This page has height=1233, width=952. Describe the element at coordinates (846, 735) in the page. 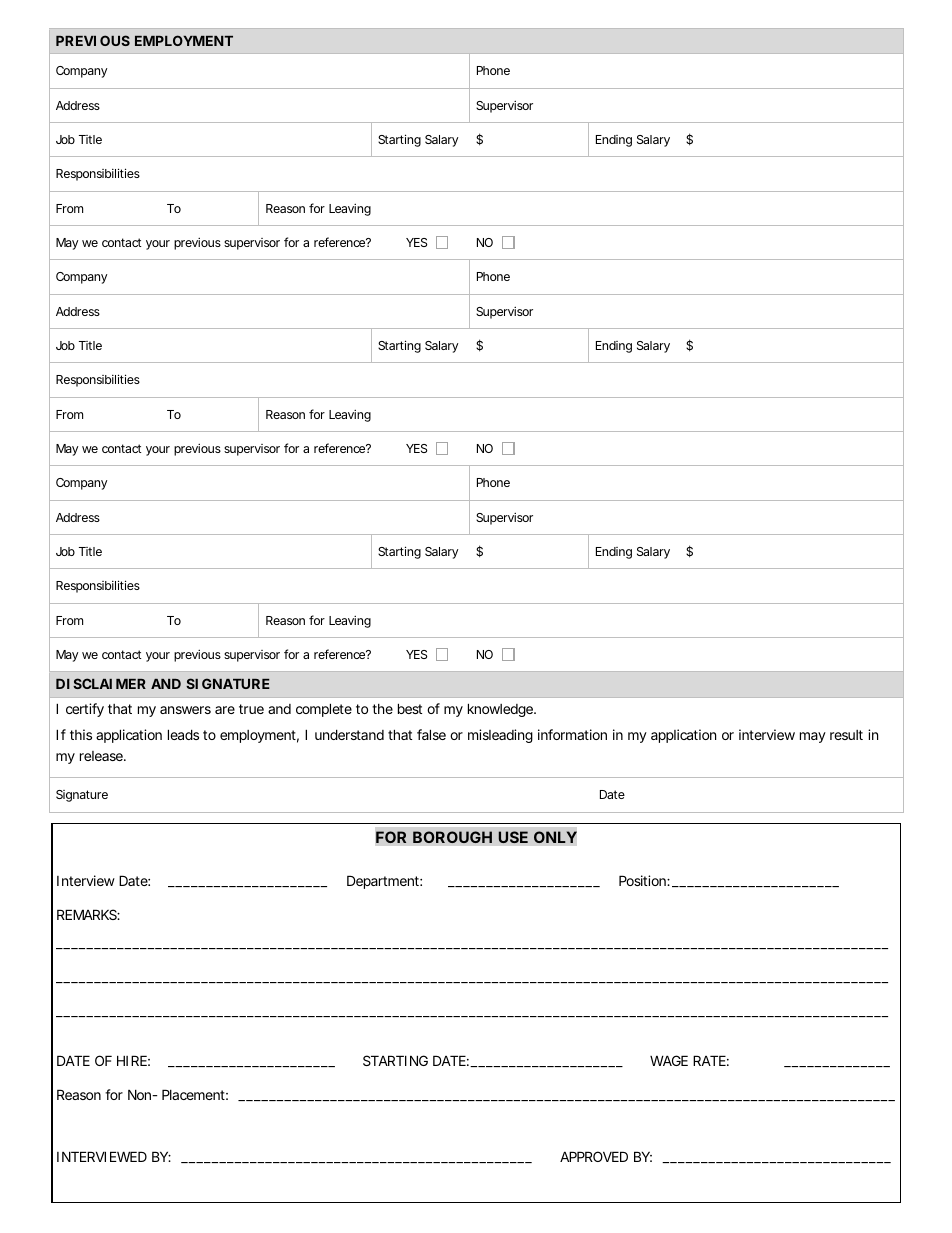

I see `result` at that location.
